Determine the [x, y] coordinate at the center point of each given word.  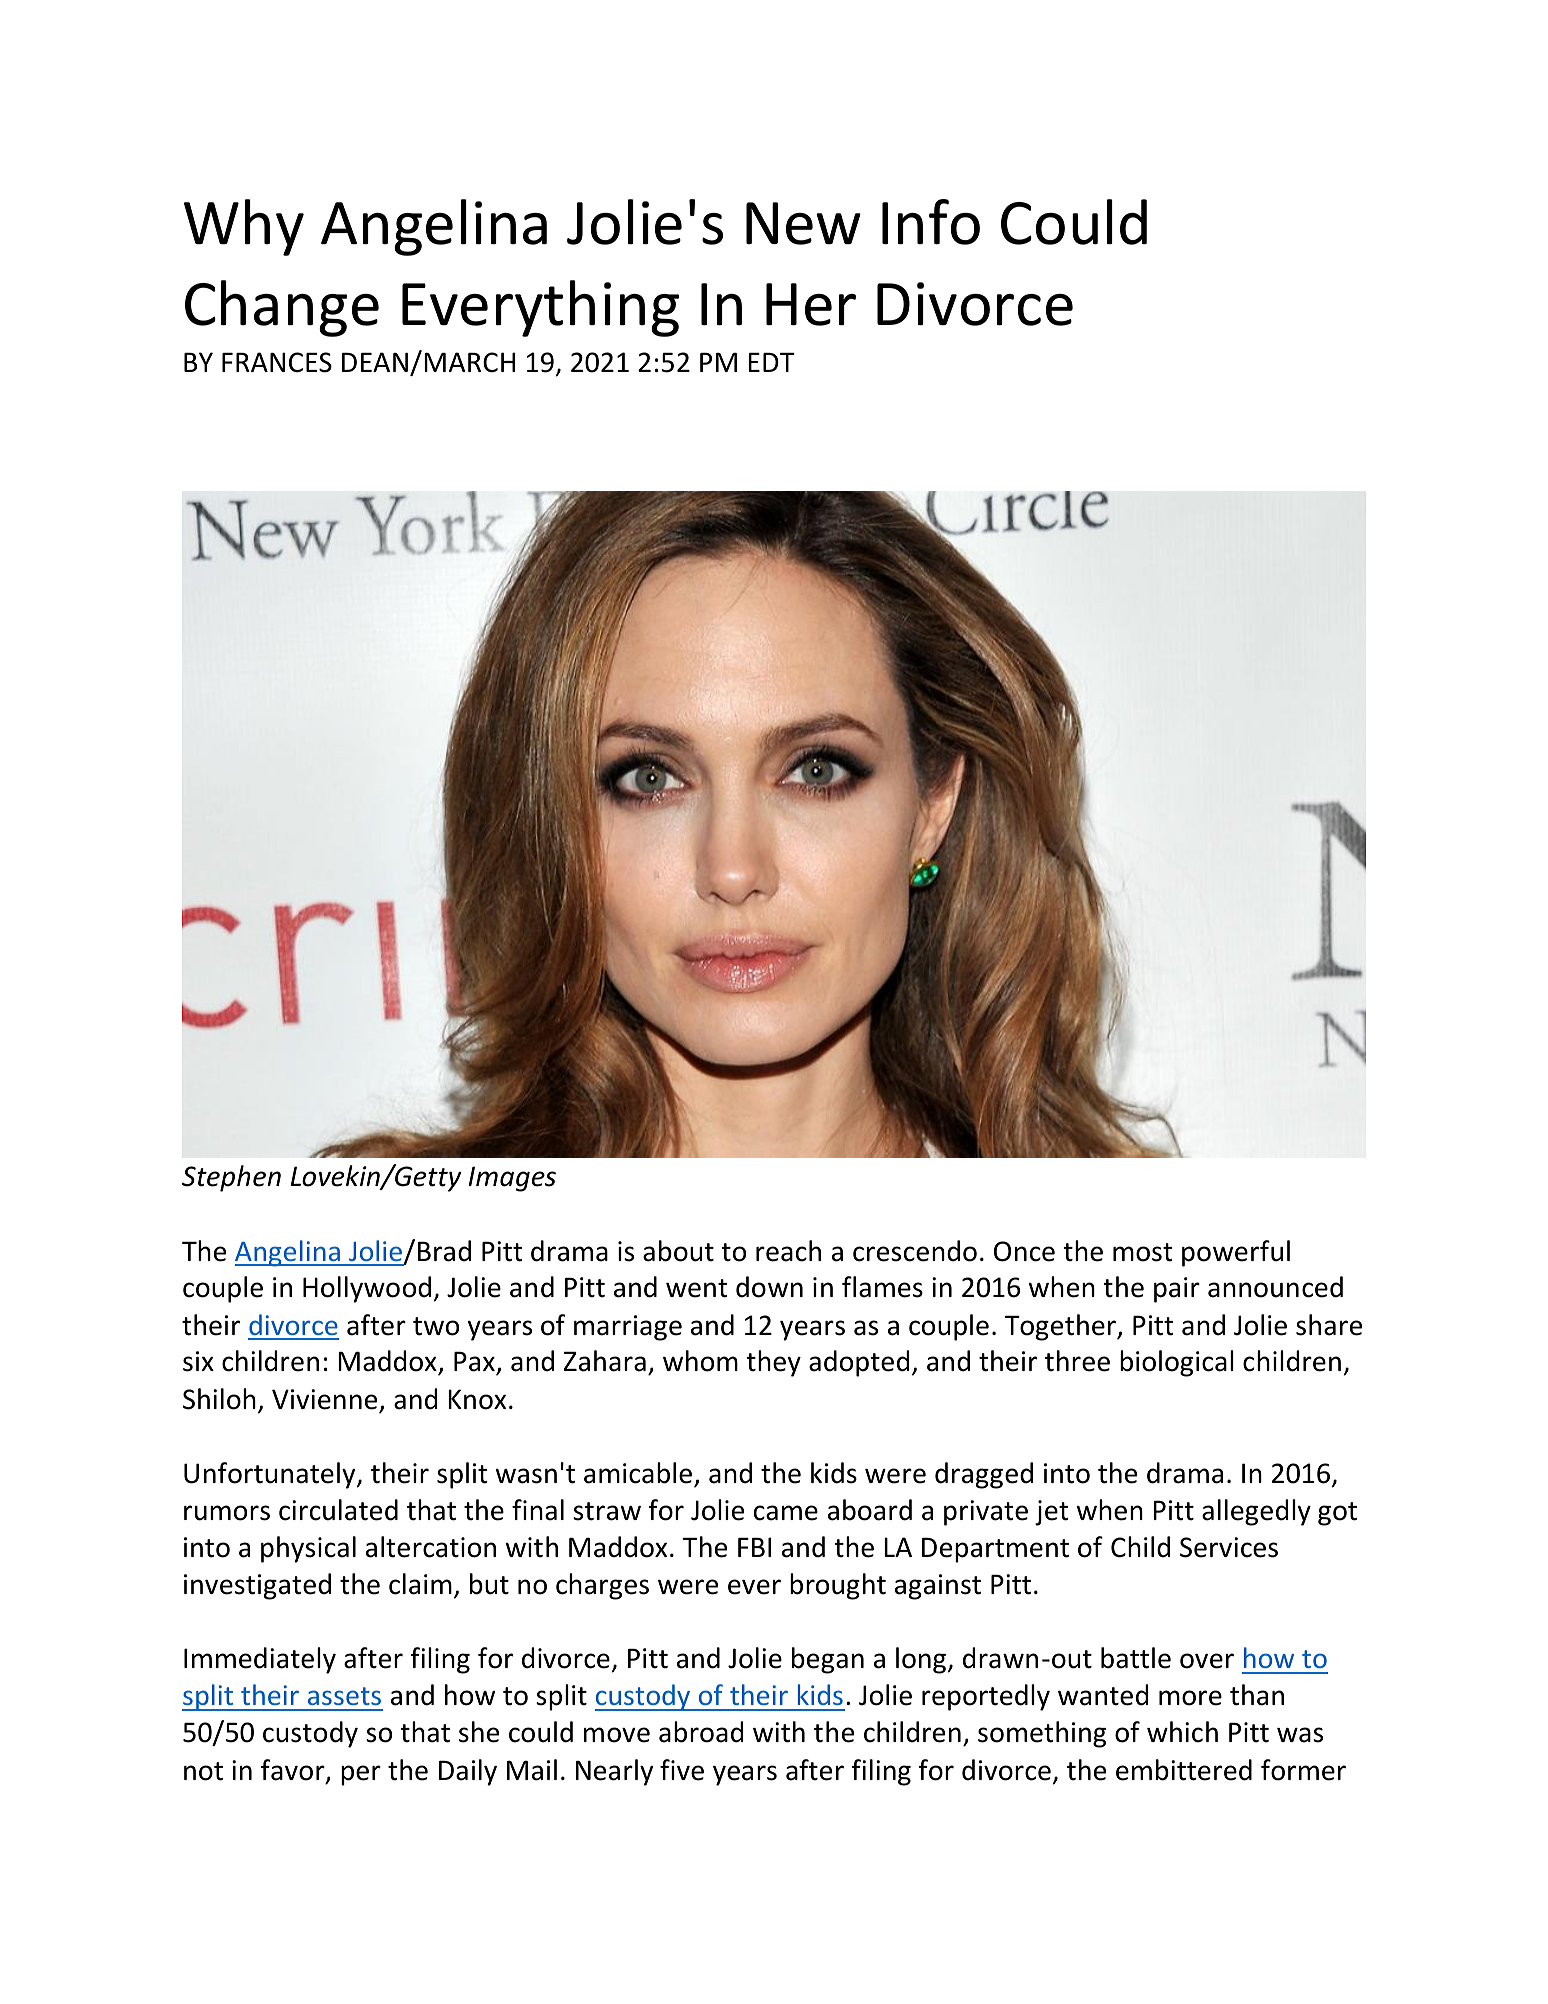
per [361, 1775]
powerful [1236, 1253]
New [803, 223]
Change [282, 308]
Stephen [231, 1178]
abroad [701, 1732]
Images [512, 1179]
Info [931, 222]
